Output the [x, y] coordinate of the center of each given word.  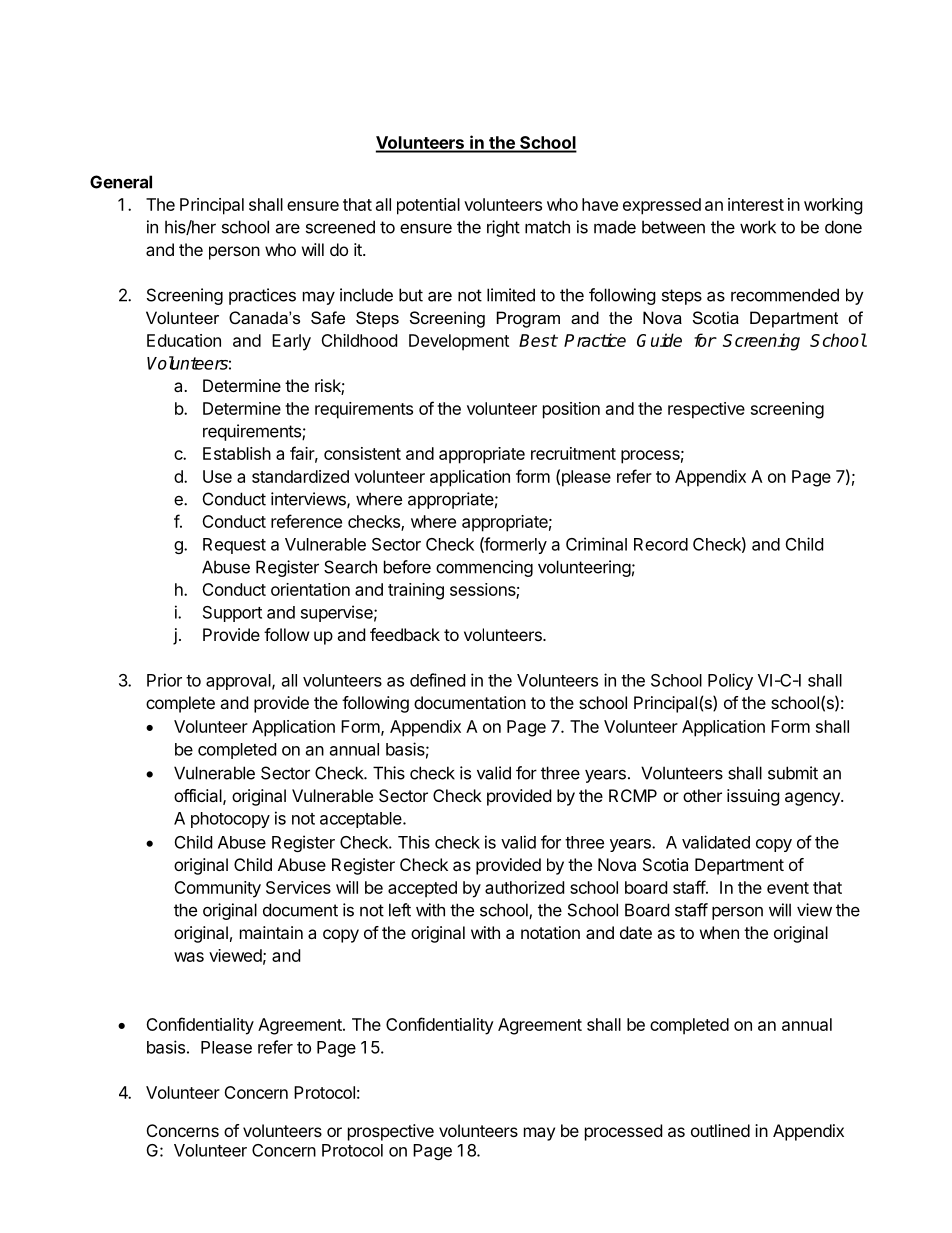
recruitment [573, 453]
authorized [524, 887]
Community [217, 889]
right [503, 228]
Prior [164, 680]
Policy [730, 681]
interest [756, 204]
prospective [391, 1132]
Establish [237, 453]
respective [706, 410]
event [788, 888]
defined [437, 680]
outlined [720, 1130]
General [121, 182]
